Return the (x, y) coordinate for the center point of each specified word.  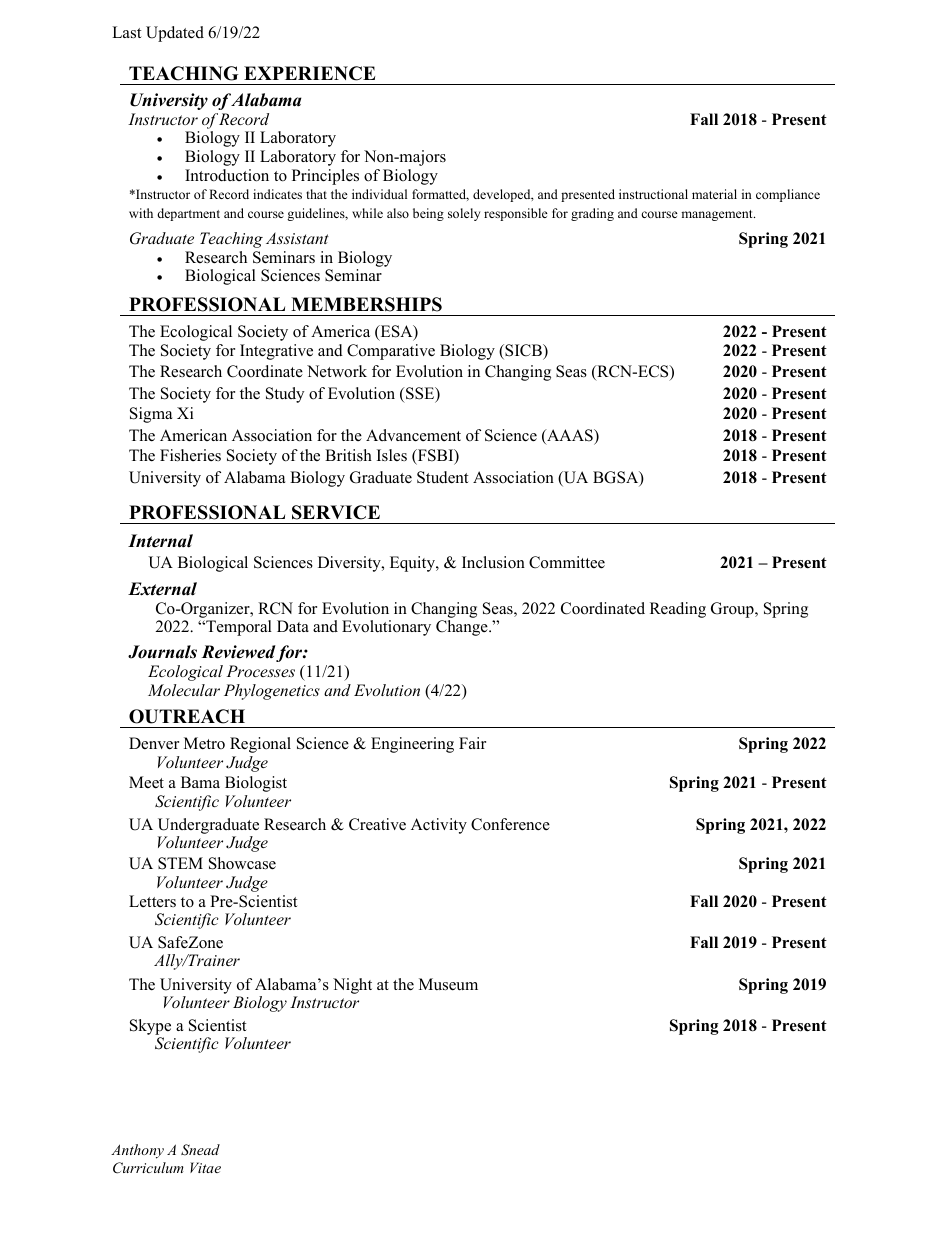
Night (352, 986)
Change (463, 628)
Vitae (205, 1167)
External (162, 589)
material (714, 194)
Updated (175, 34)
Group (733, 610)
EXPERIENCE (309, 73)
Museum (448, 984)
